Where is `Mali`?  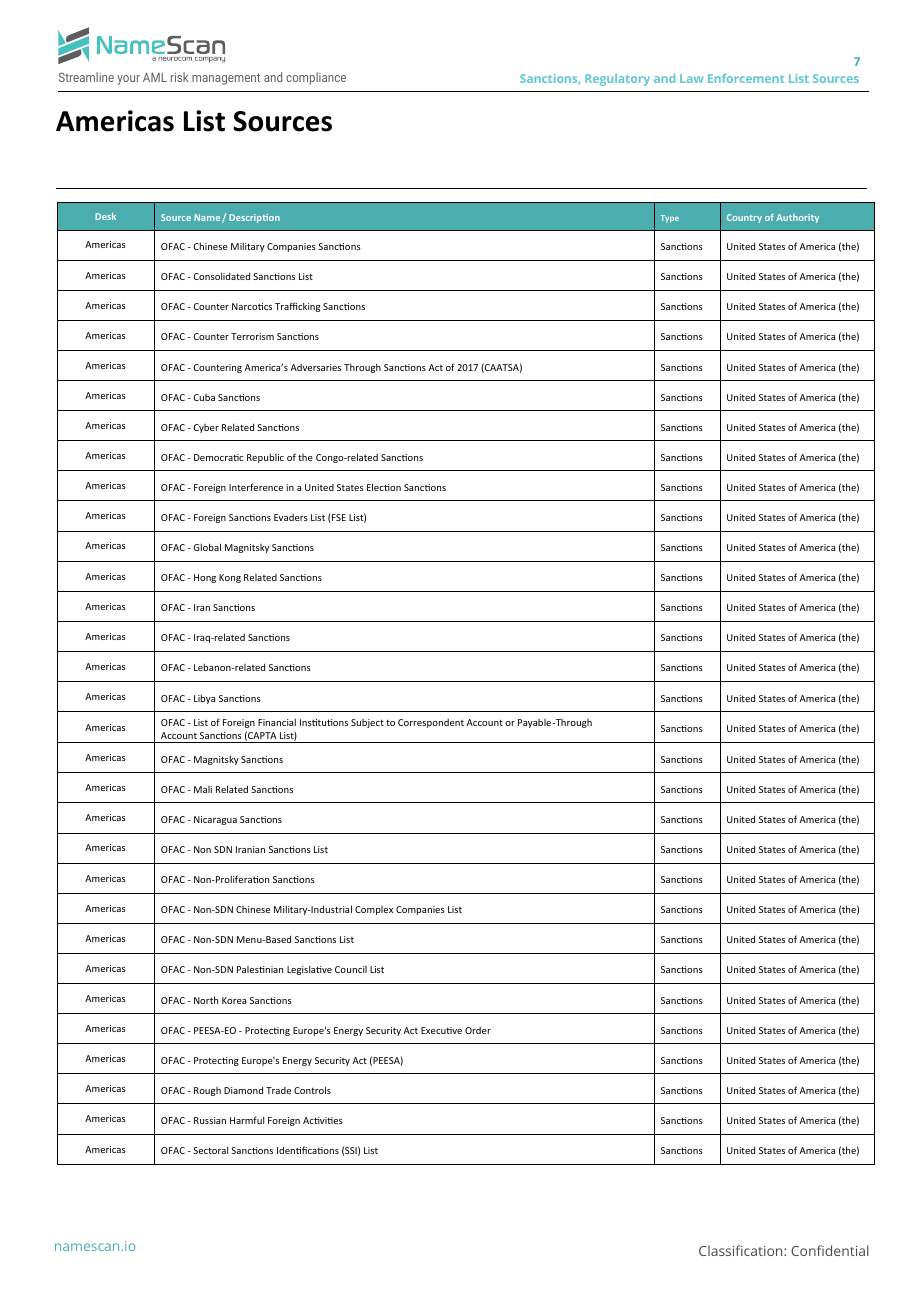
Mali is located at coordinates (203, 789).
